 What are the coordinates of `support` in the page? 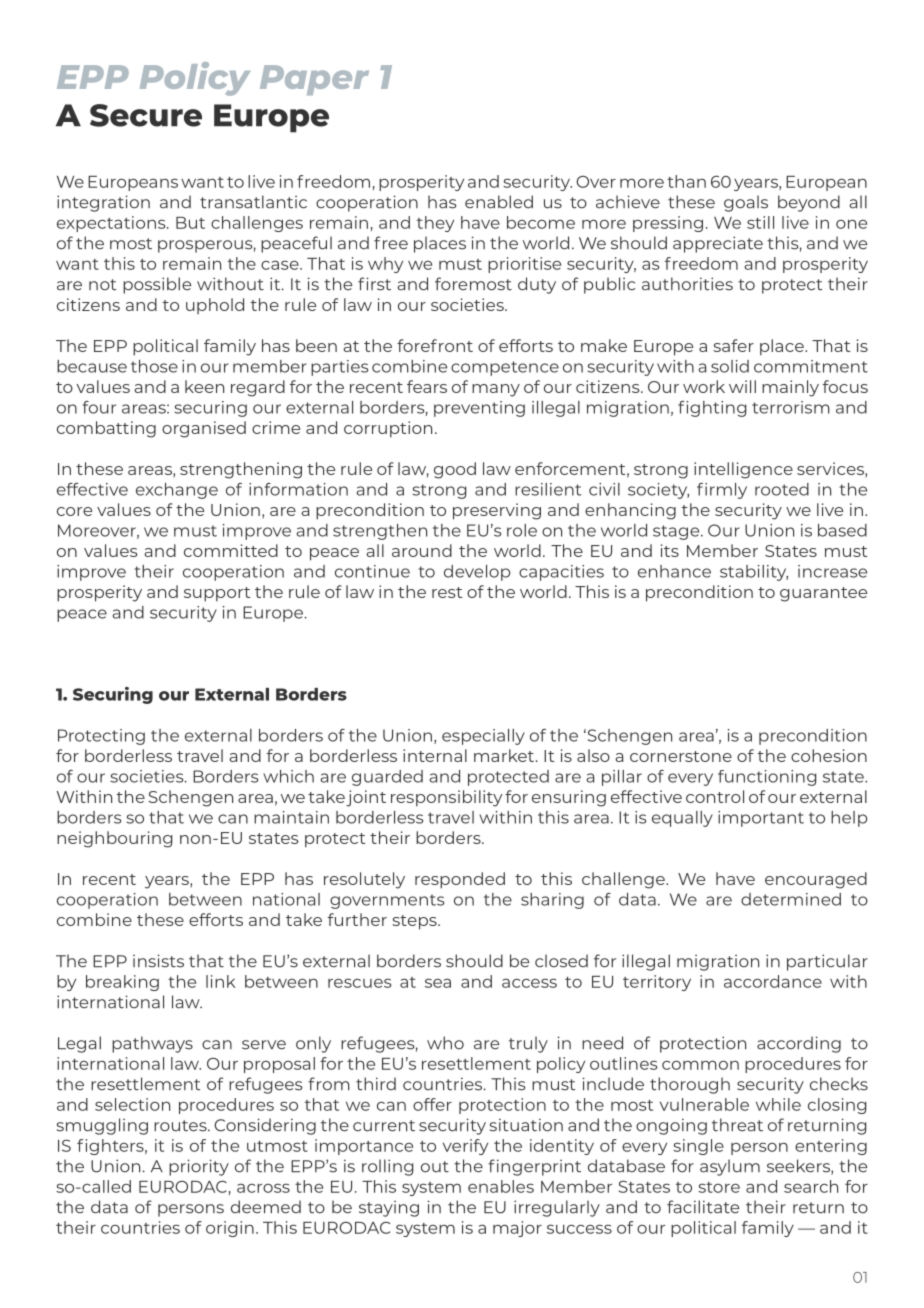 It's located at (217, 594).
